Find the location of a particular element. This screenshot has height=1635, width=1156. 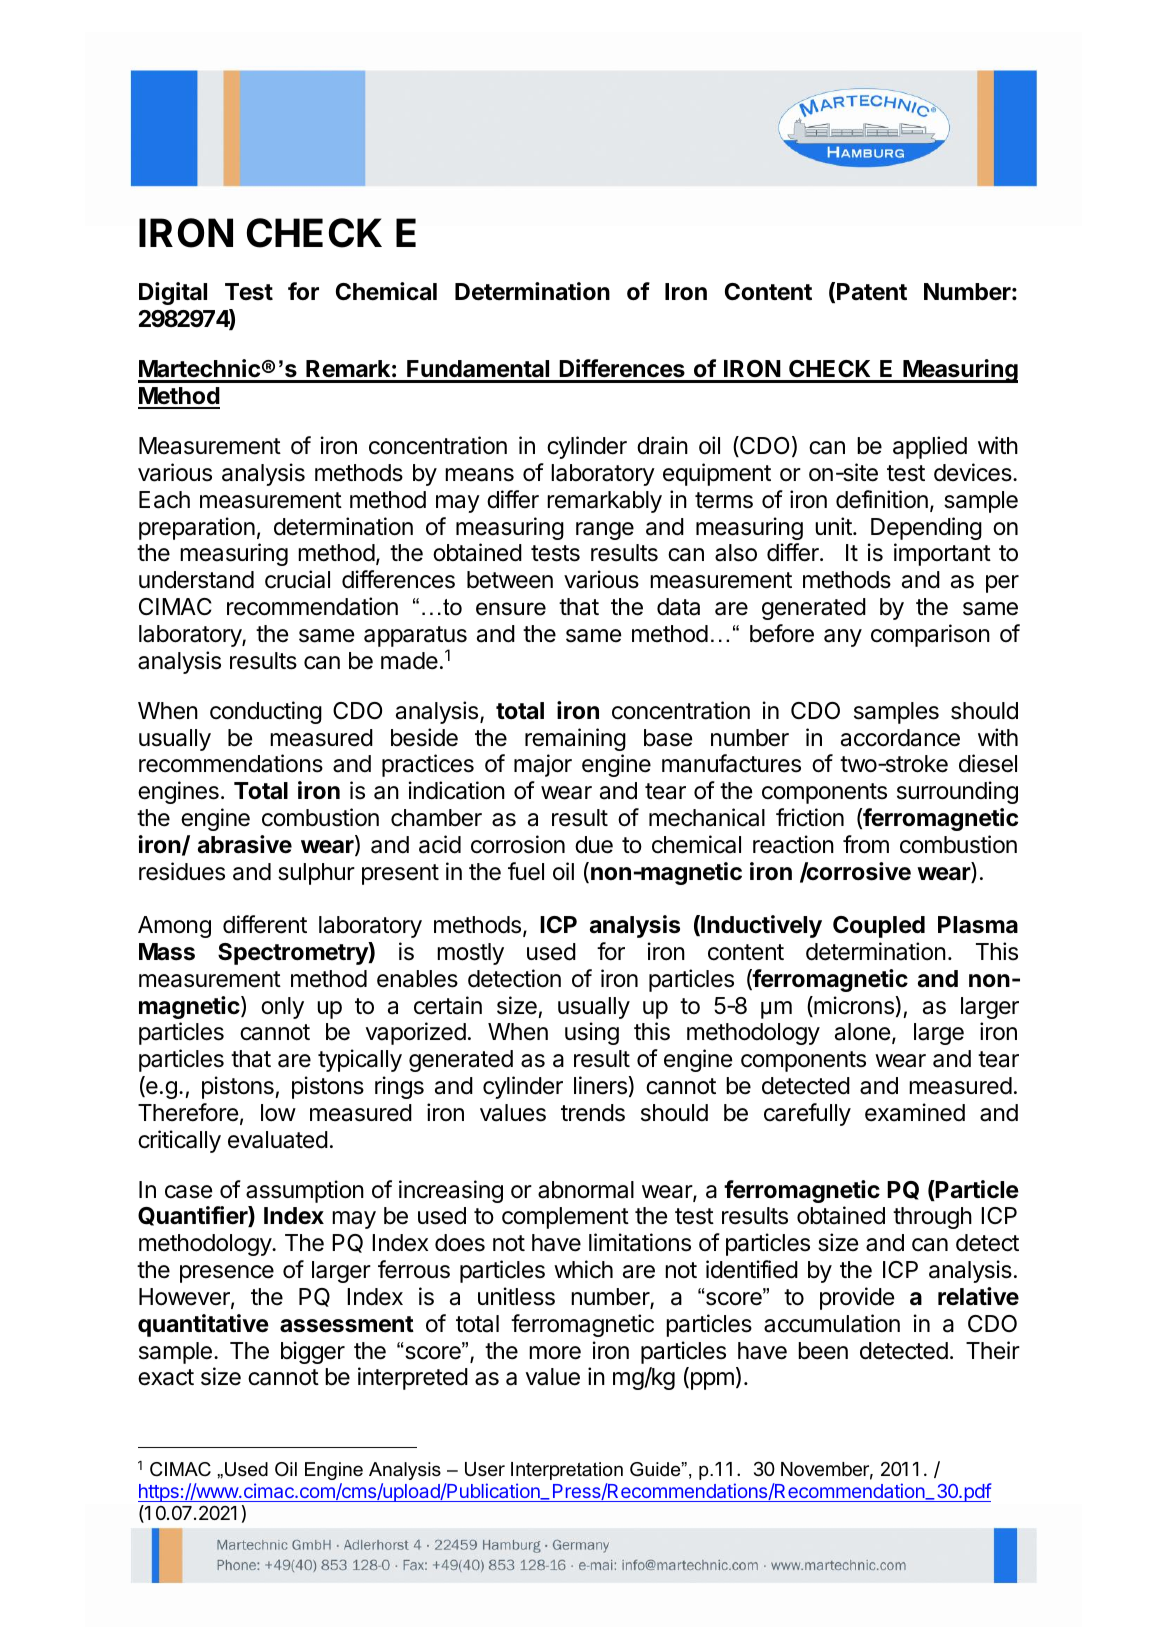

Digital is located at coordinates (173, 293).
